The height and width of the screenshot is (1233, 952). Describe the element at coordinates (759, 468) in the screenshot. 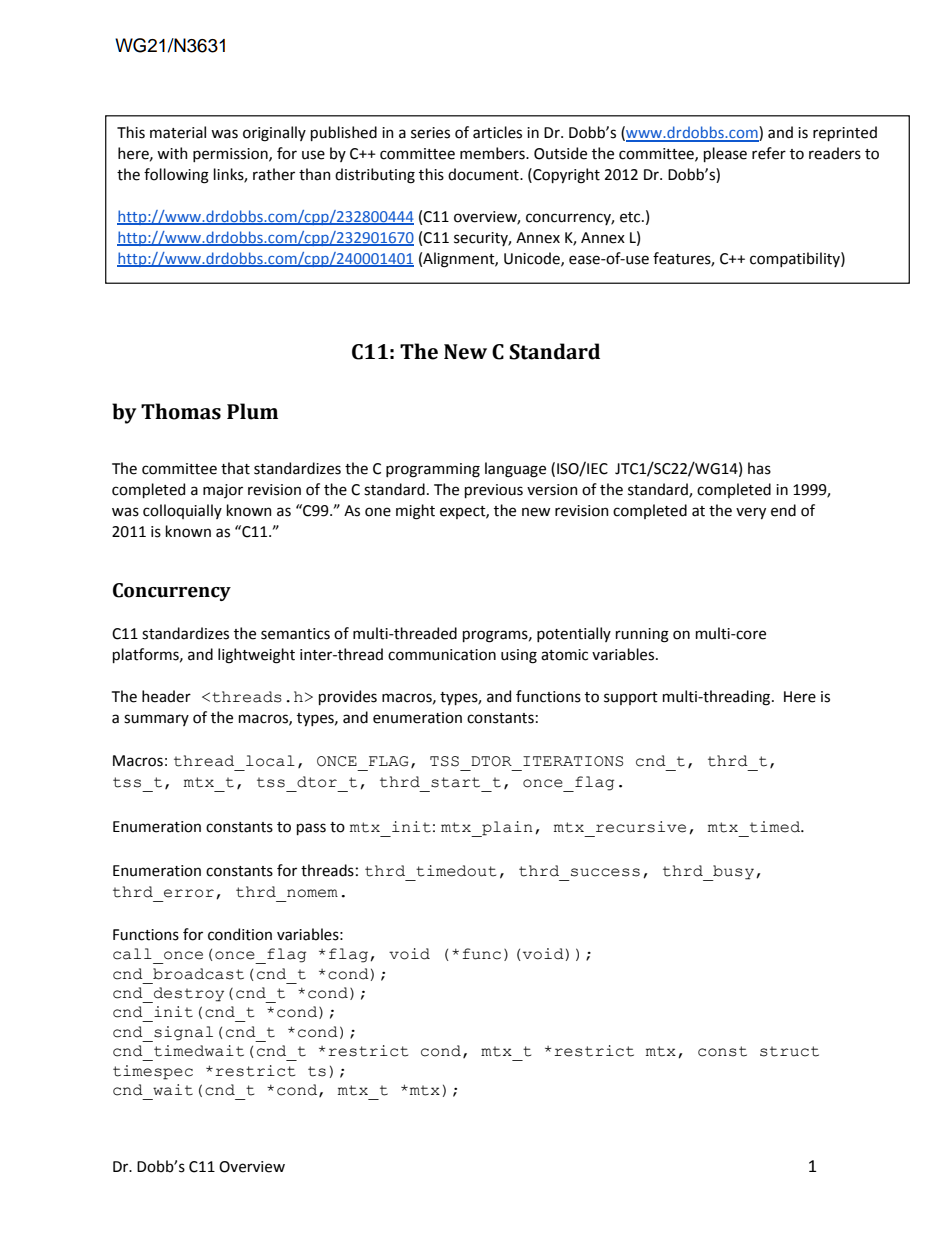

I see `has` at that location.
